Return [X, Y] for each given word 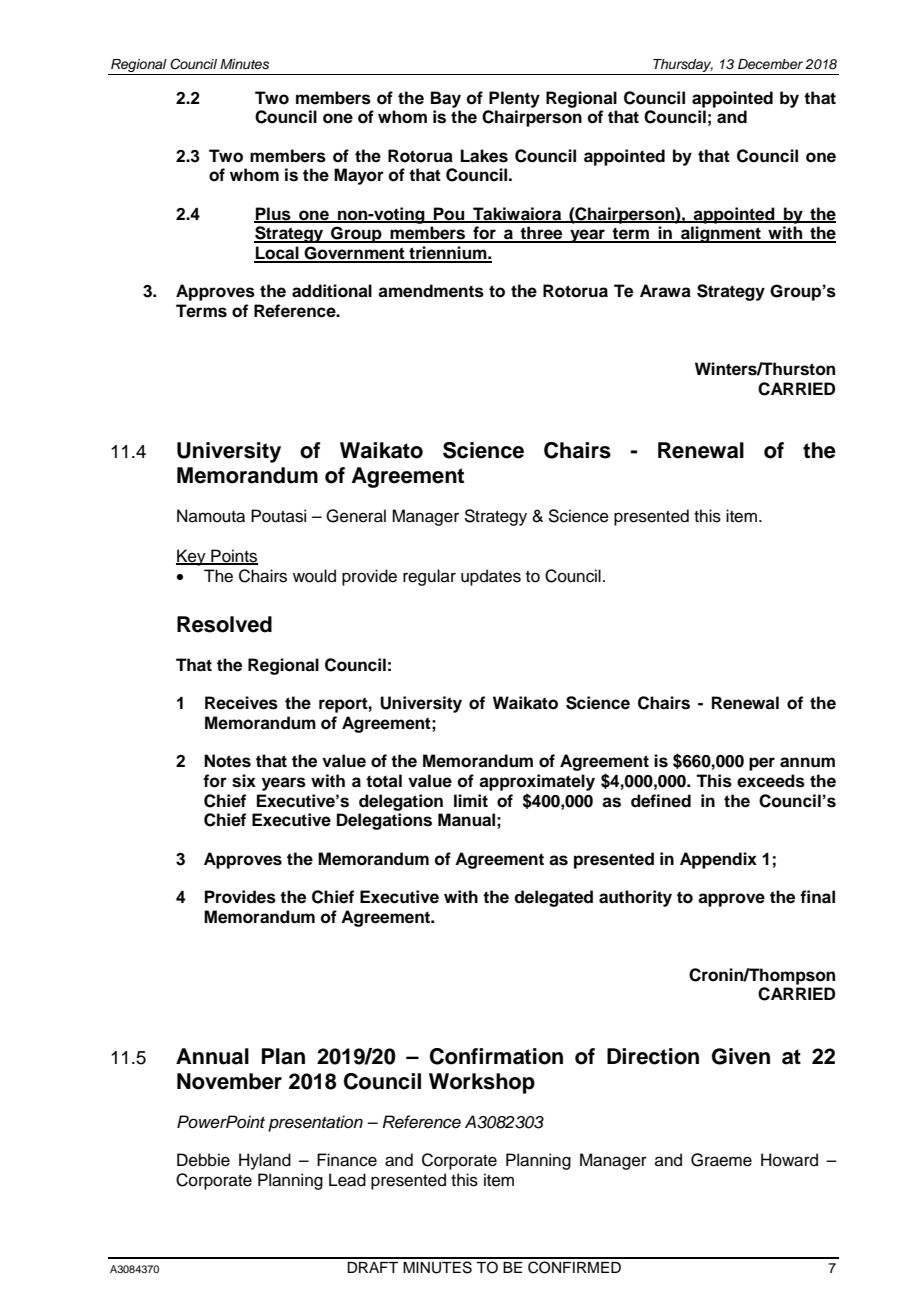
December [770, 64]
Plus [273, 214]
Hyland [265, 1161]
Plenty [514, 99]
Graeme [721, 1160]
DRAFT [372, 1267]
